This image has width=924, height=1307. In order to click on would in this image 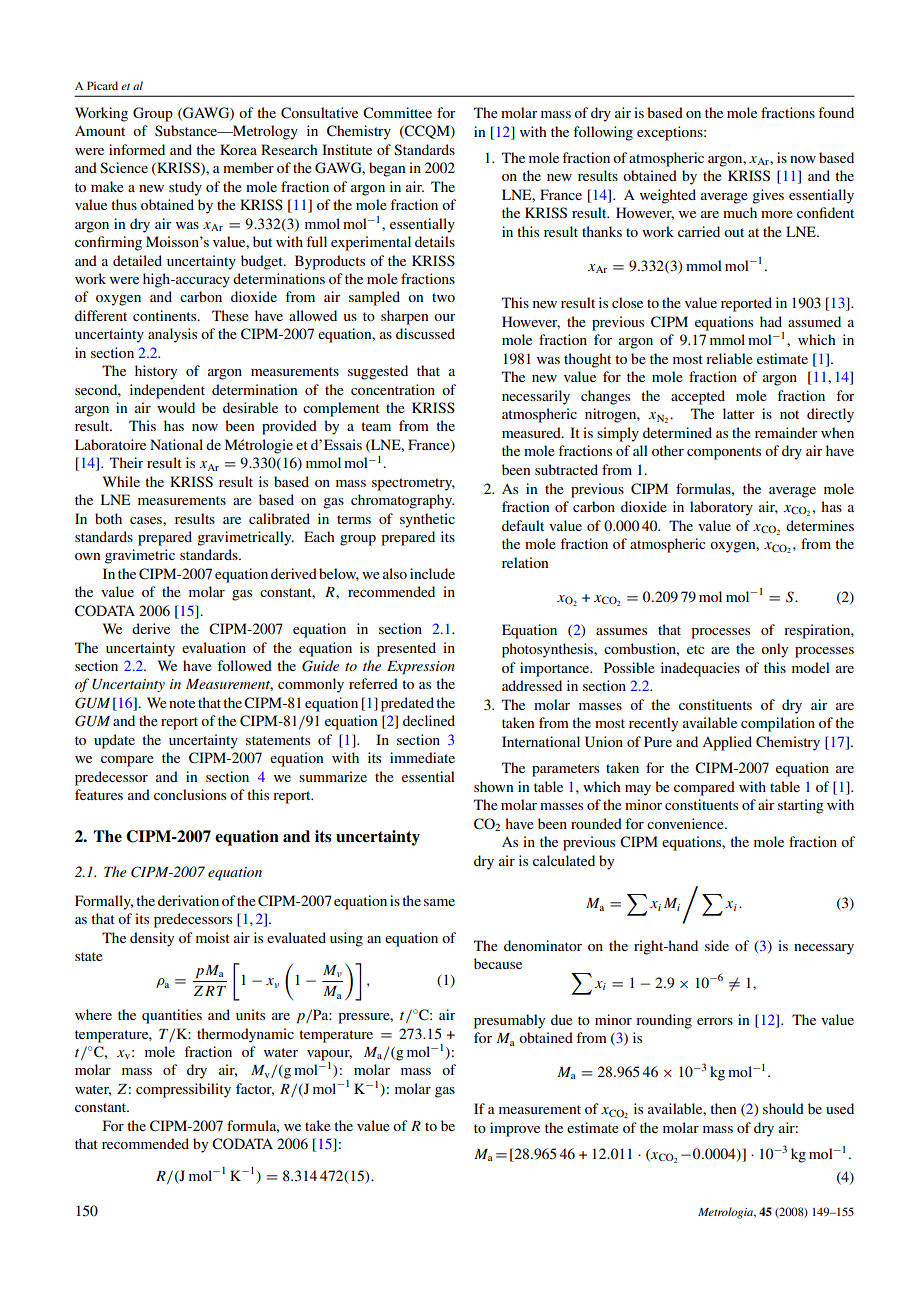, I will do `click(176, 407)`.
